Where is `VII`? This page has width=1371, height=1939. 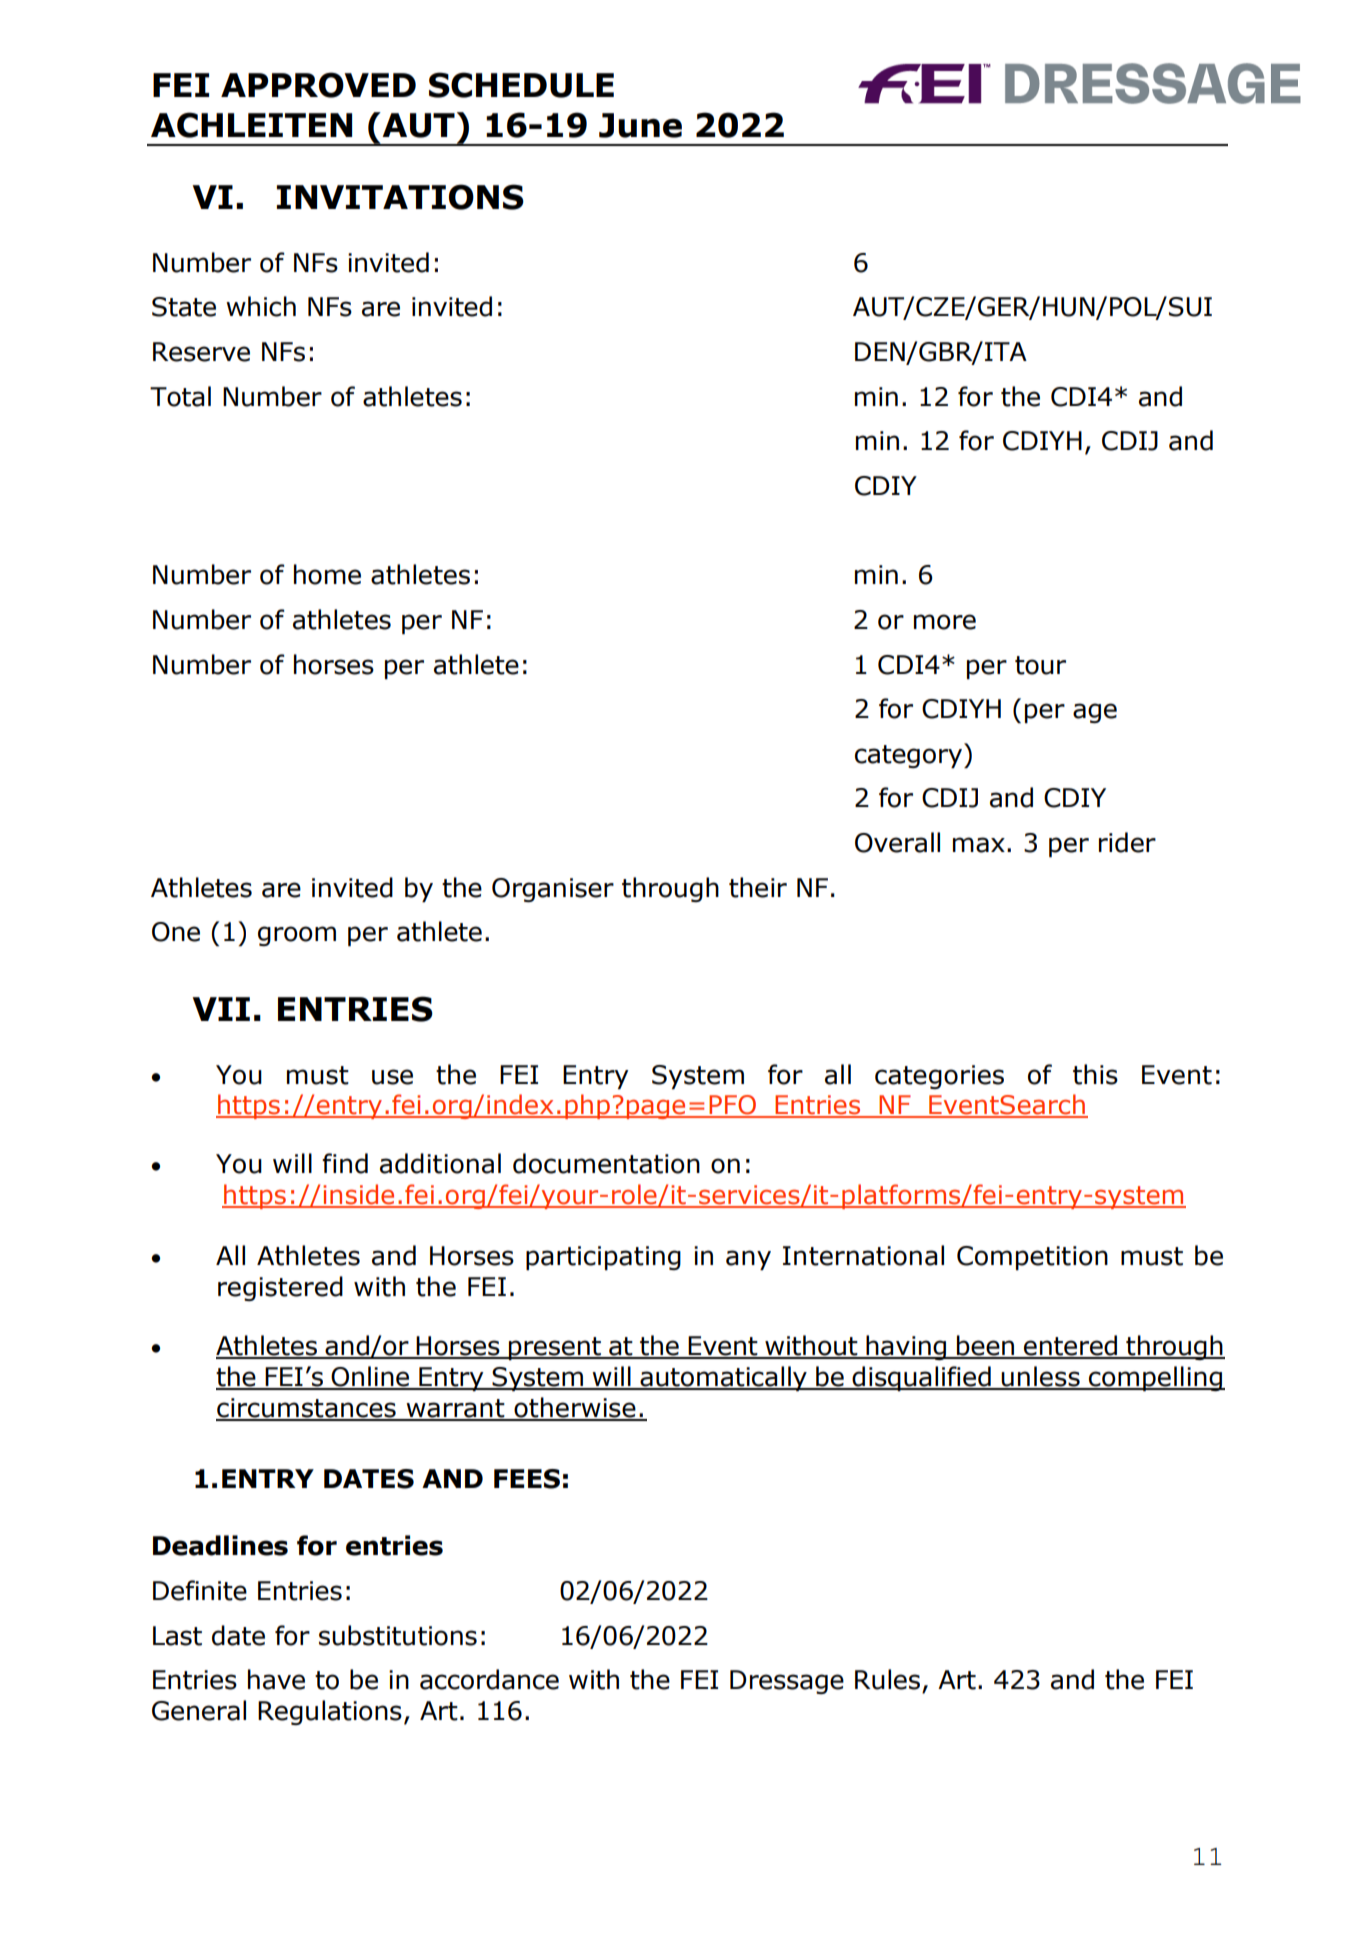
VII is located at coordinates (221, 1009).
